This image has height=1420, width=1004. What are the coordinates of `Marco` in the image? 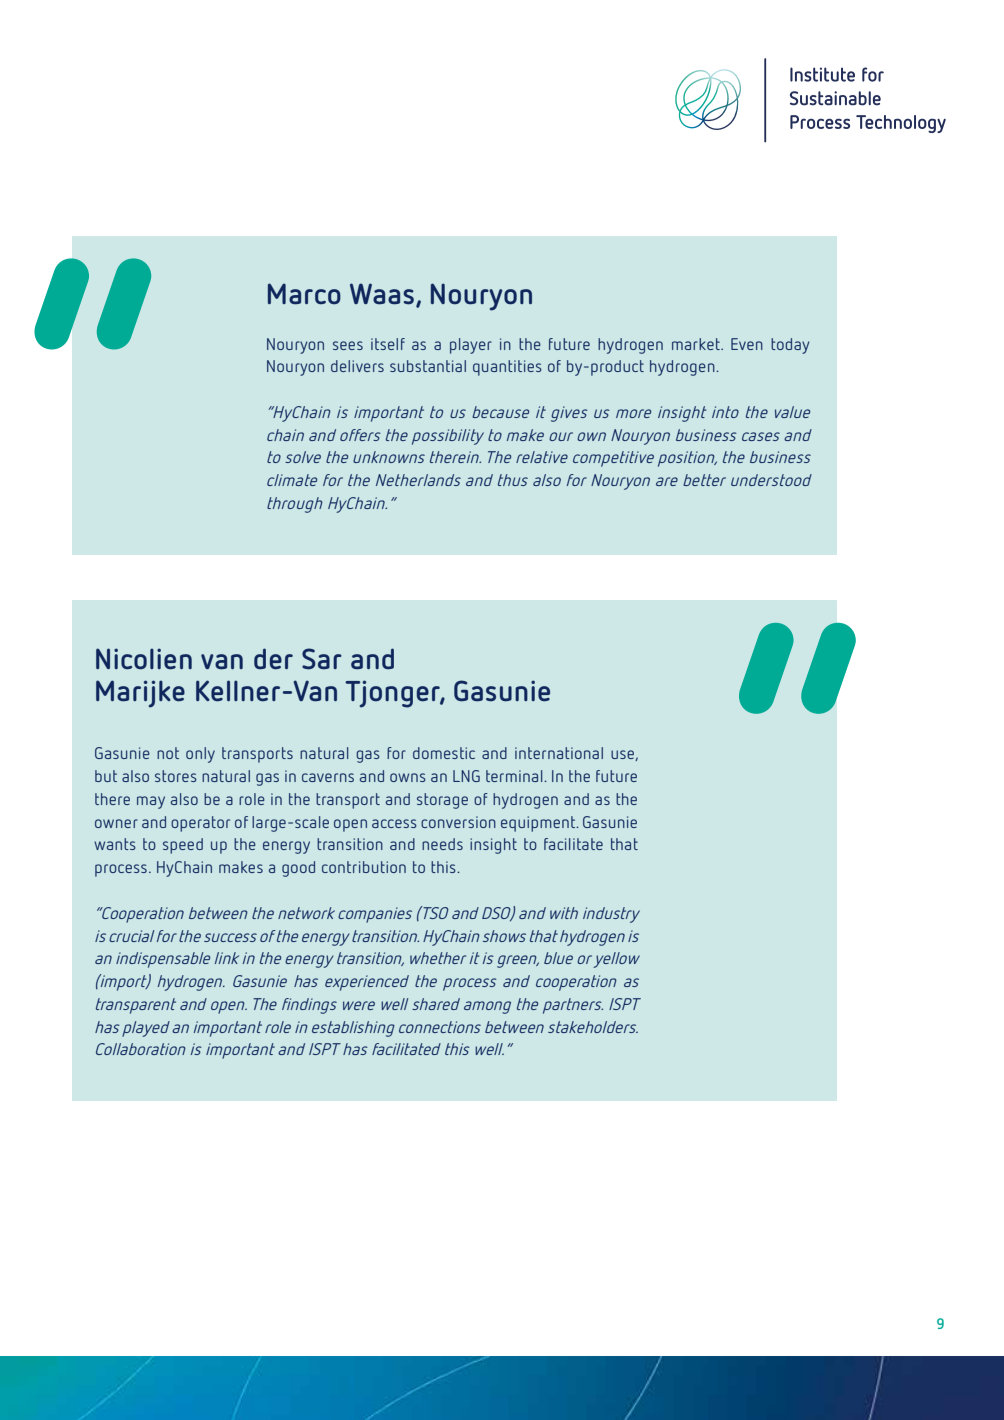 It's located at (304, 294).
